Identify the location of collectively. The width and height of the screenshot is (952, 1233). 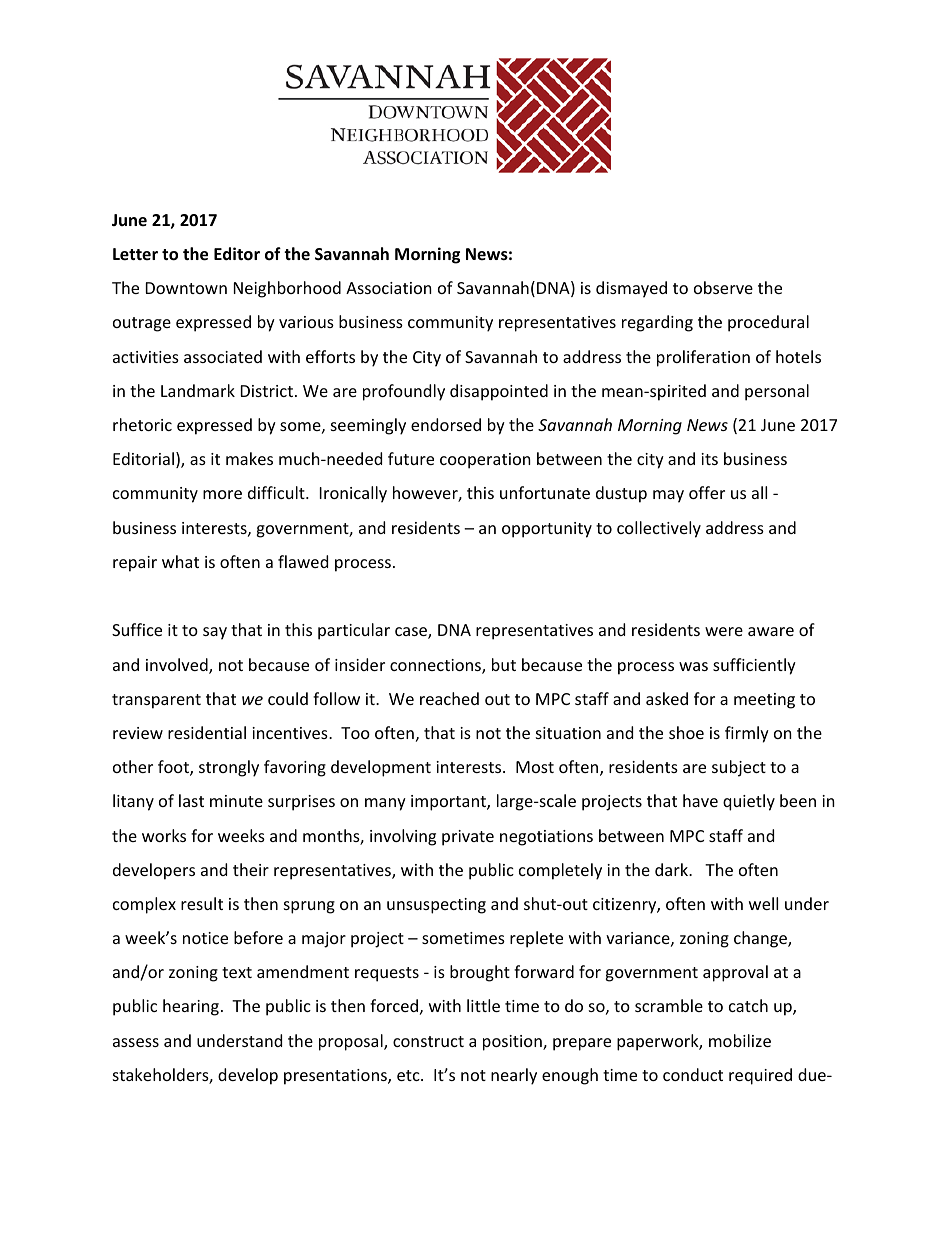
(659, 529).
